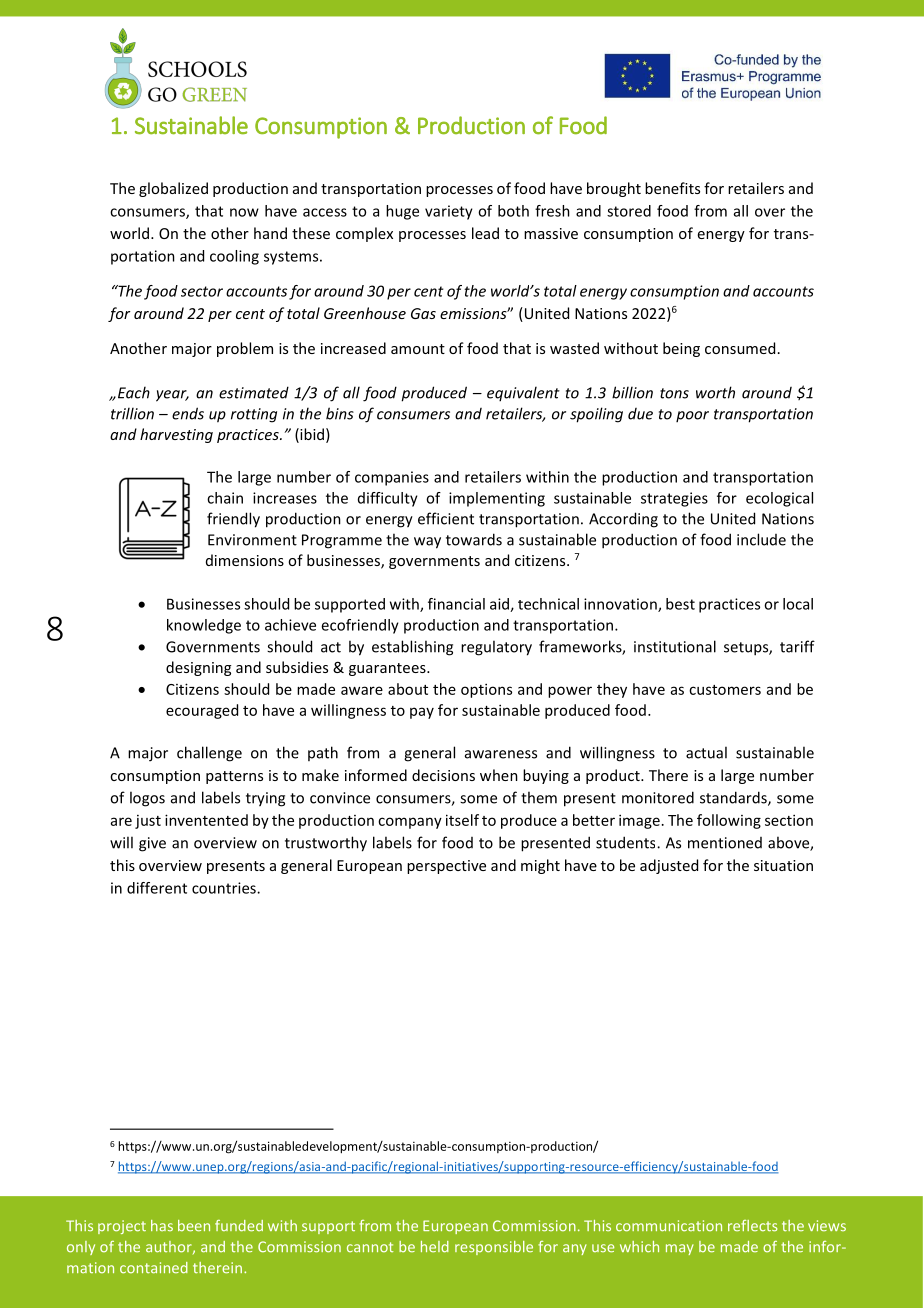 The image size is (924, 1308). What do you see at coordinates (449, 212) in the page?
I see `variety` at bounding box center [449, 212].
